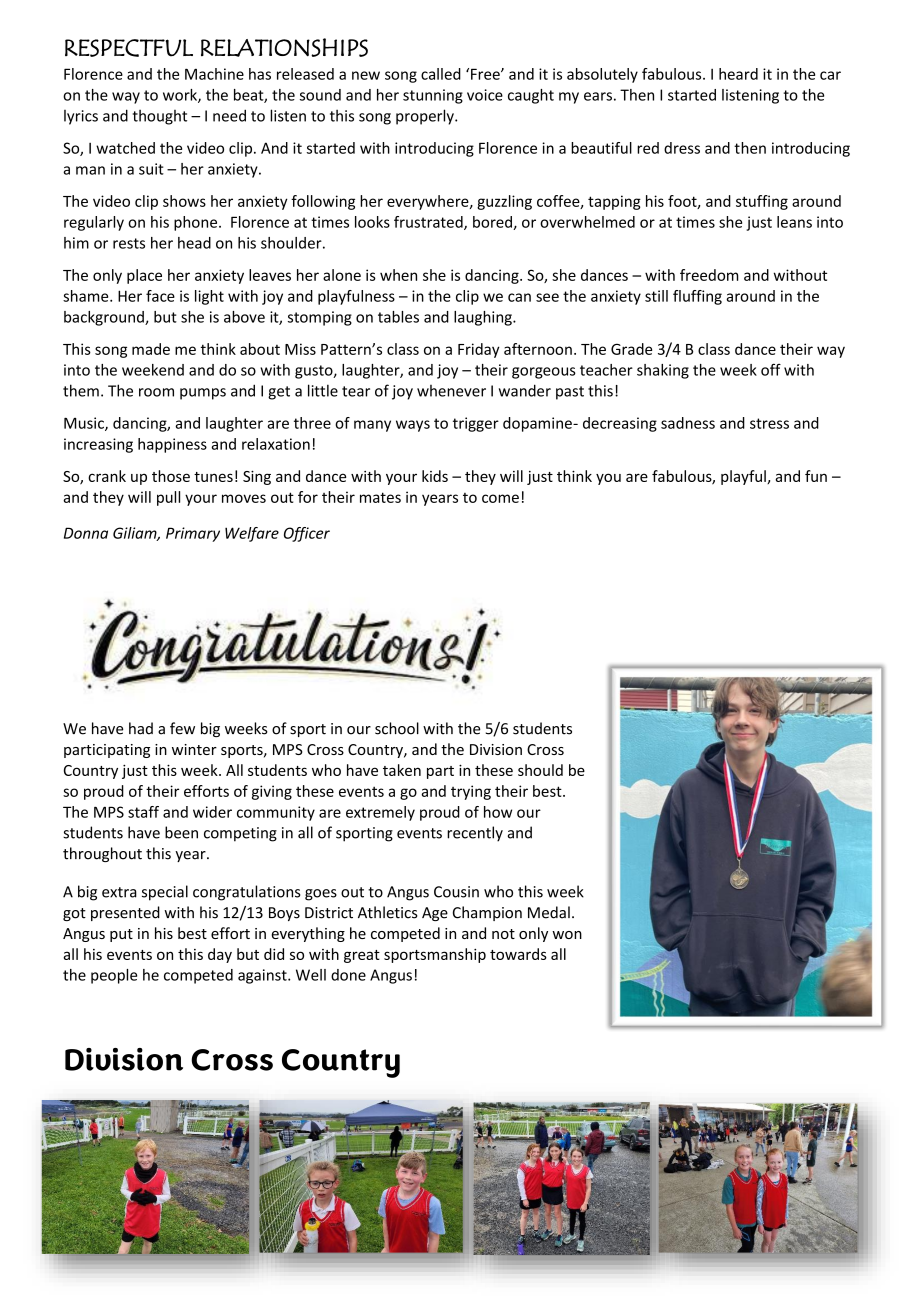 The height and width of the screenshot is (1308, 924). Describe the element at coordinates (500, 498) in the screenshot. I see `come` at that location.
